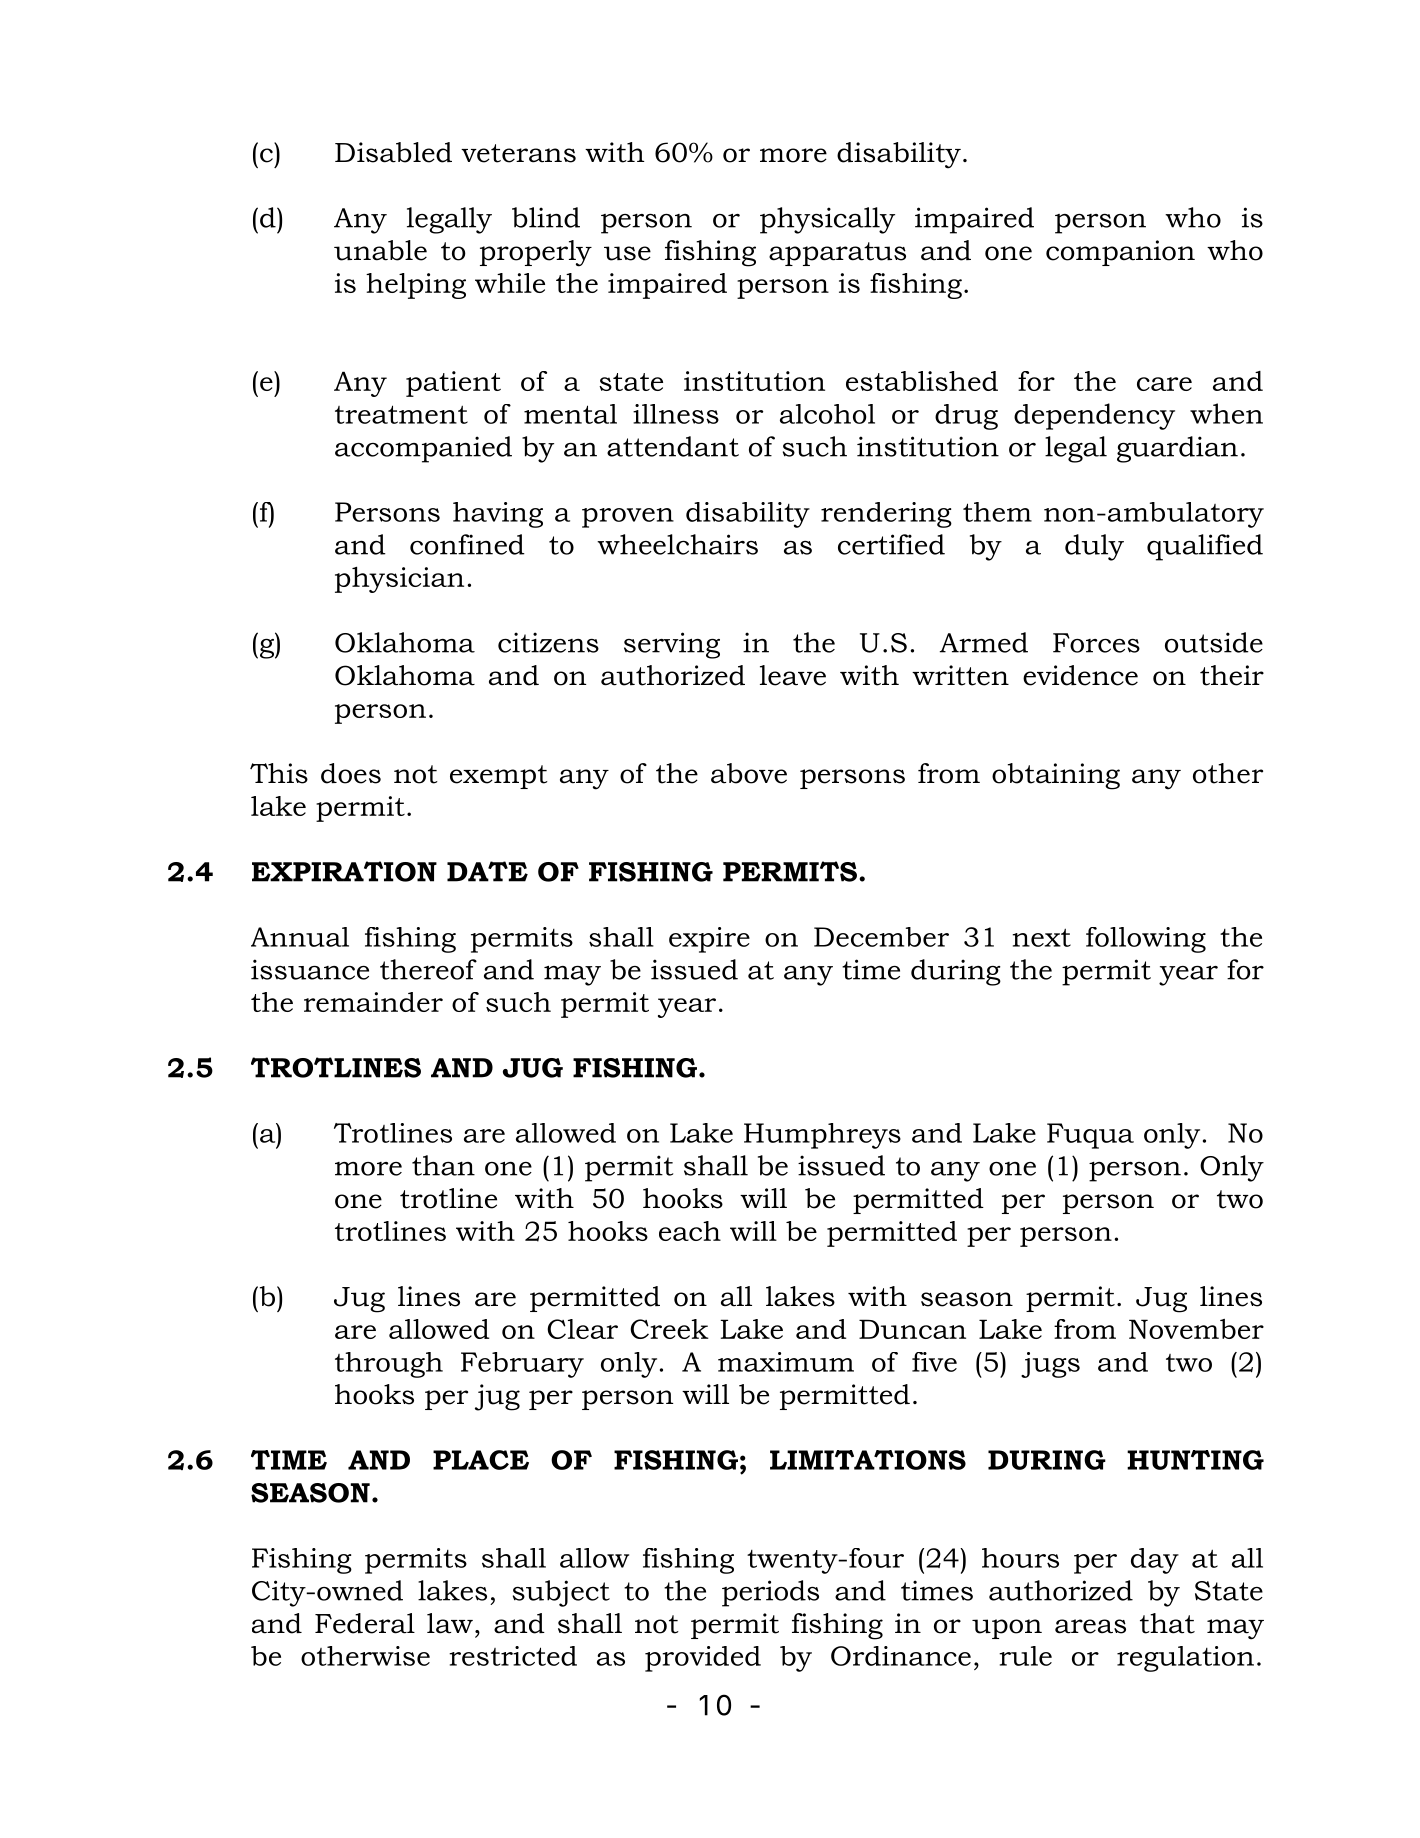  I want to click on periods, so click(770, 1593).
